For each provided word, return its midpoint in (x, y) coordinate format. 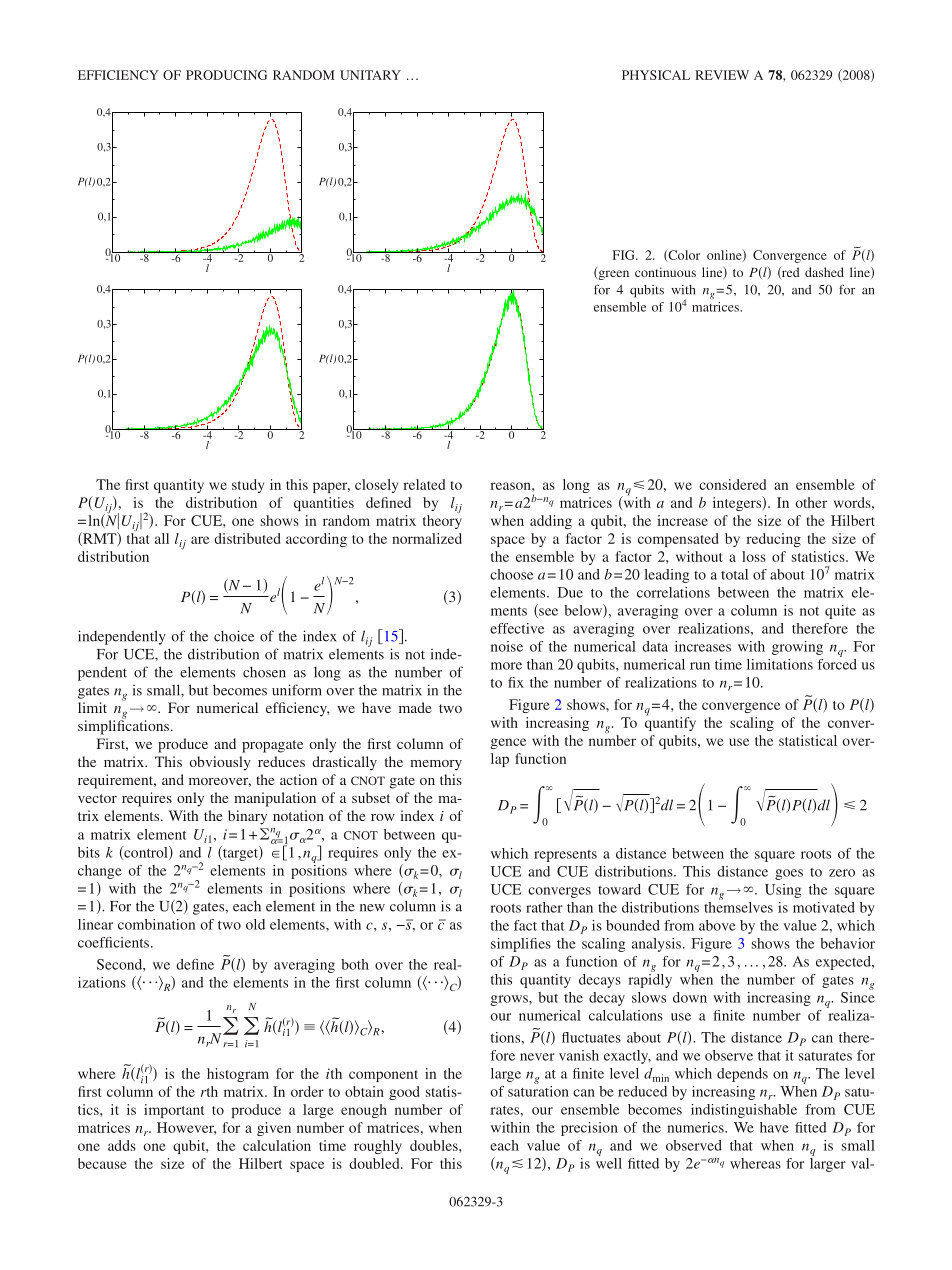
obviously (220, 763)
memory (436, 765)
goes (789, 874)
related (424, 484)
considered (732, 484)
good (404, 1093)
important (174, 1111)
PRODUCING (226, 75)
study (248, 486)
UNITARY (370, 75)
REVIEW (722, 75)
